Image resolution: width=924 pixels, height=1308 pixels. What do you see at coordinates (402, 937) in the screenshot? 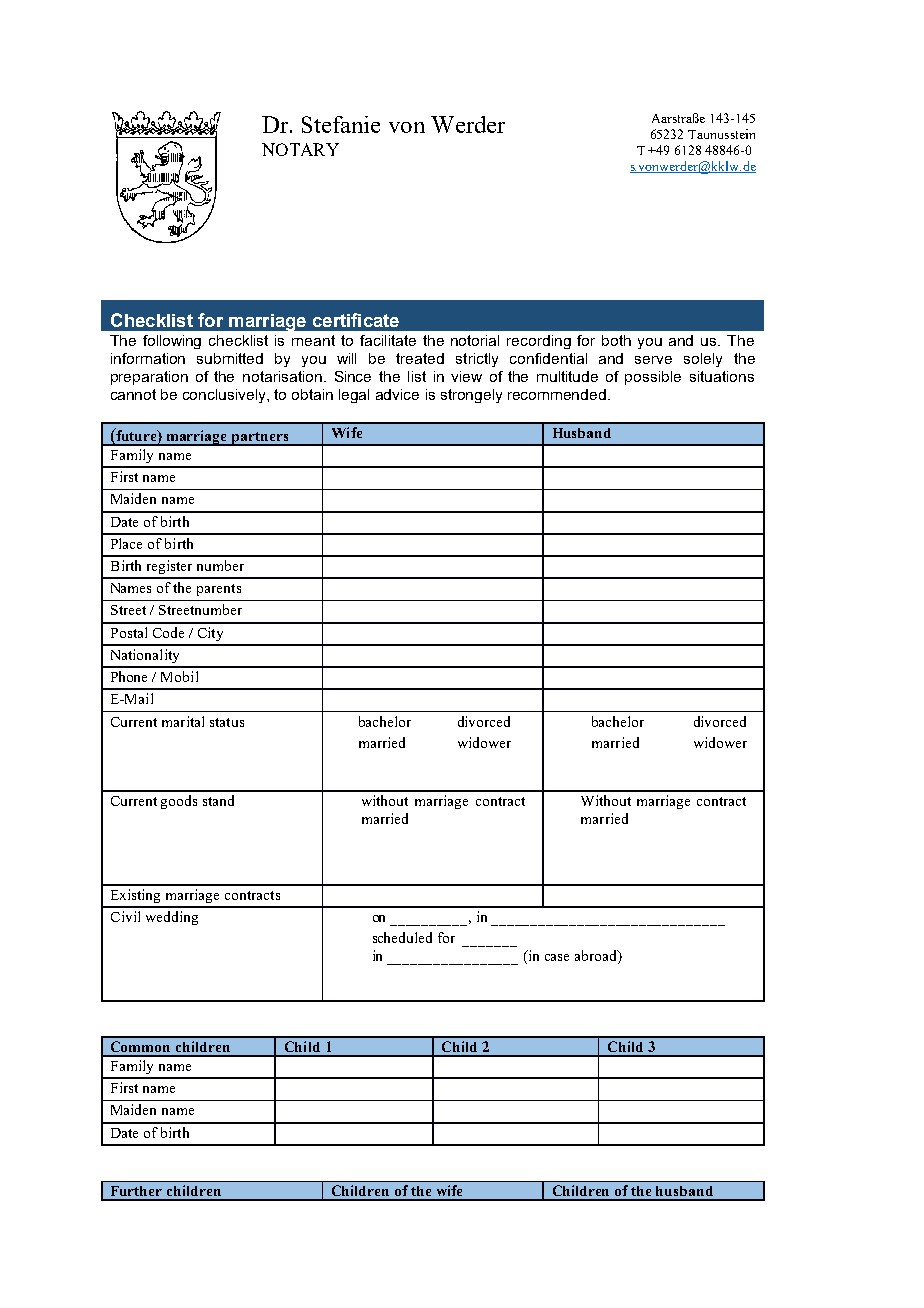
I see `scheduled` at bounding box center [402, 937].
